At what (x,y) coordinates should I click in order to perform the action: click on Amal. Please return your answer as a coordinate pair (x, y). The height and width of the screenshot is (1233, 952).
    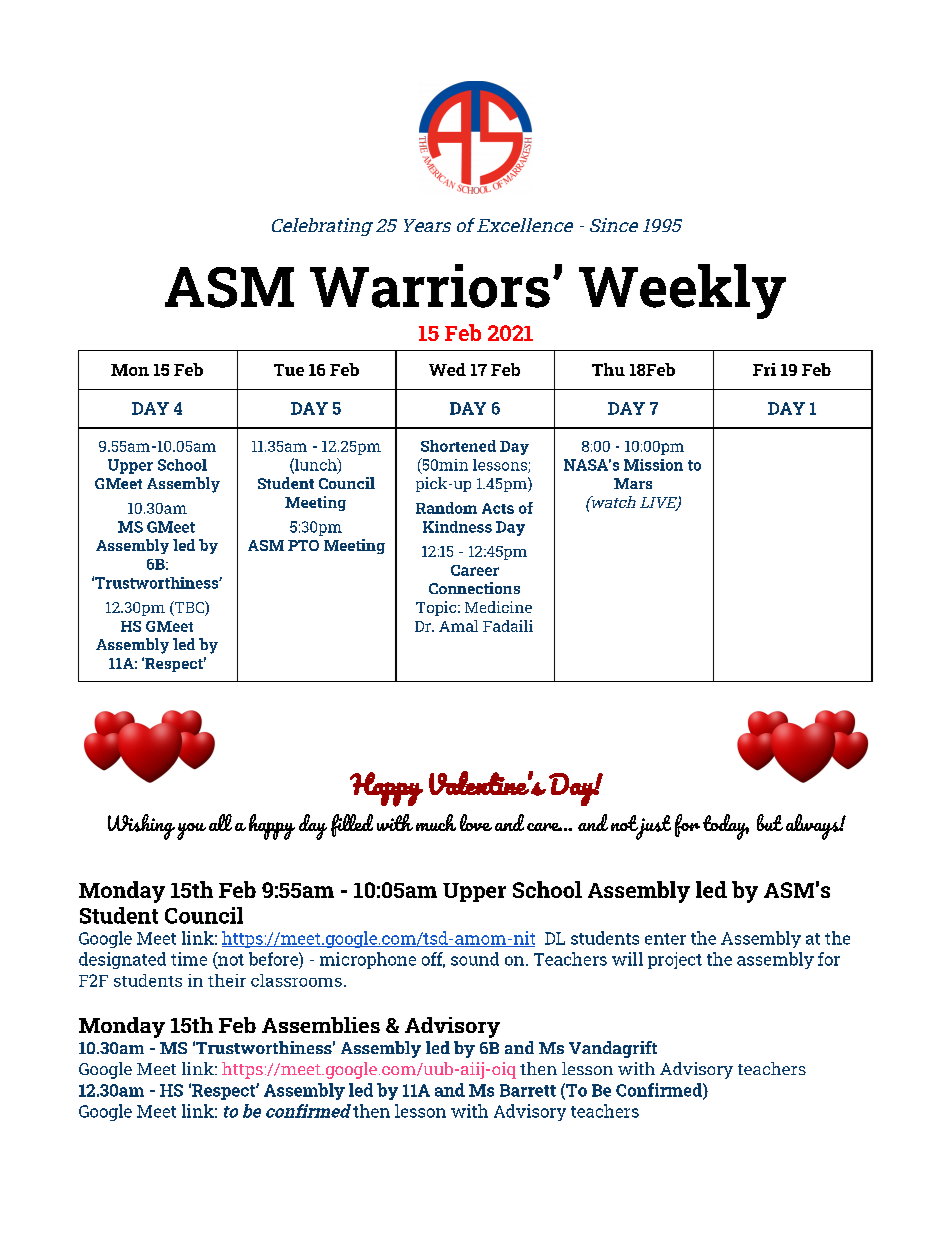
    Looking at the image, I should click on (458, 626).
